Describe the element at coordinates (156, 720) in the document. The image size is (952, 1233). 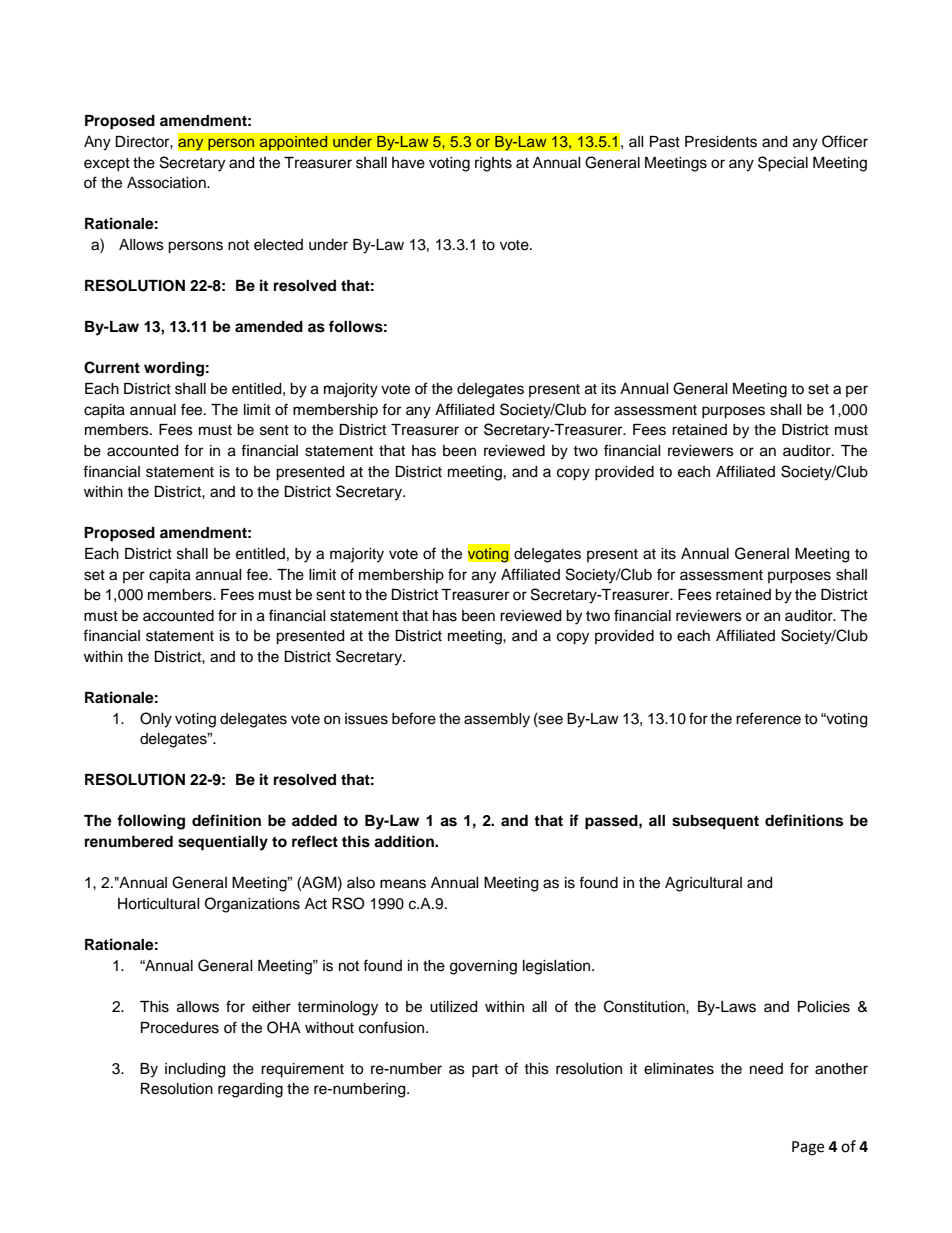
I see `Only` at that location.
